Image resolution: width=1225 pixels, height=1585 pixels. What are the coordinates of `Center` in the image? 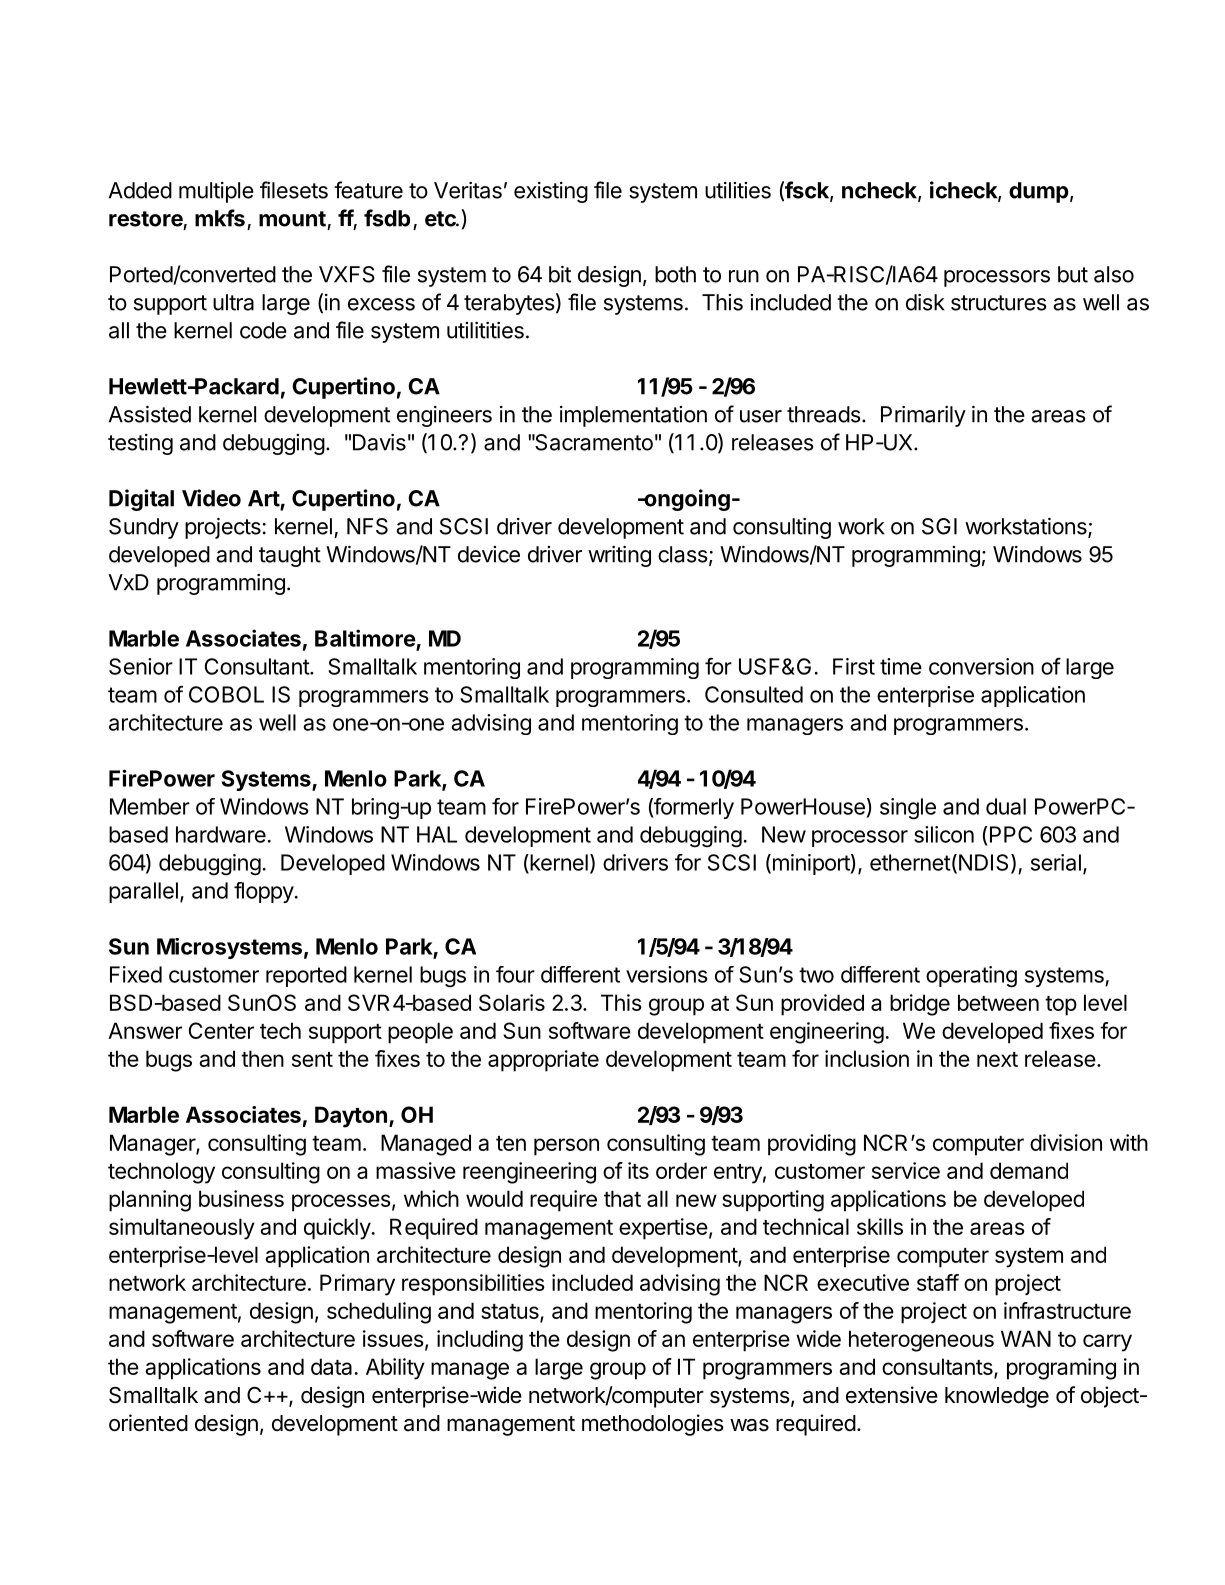 It's located at (221, 1030).
